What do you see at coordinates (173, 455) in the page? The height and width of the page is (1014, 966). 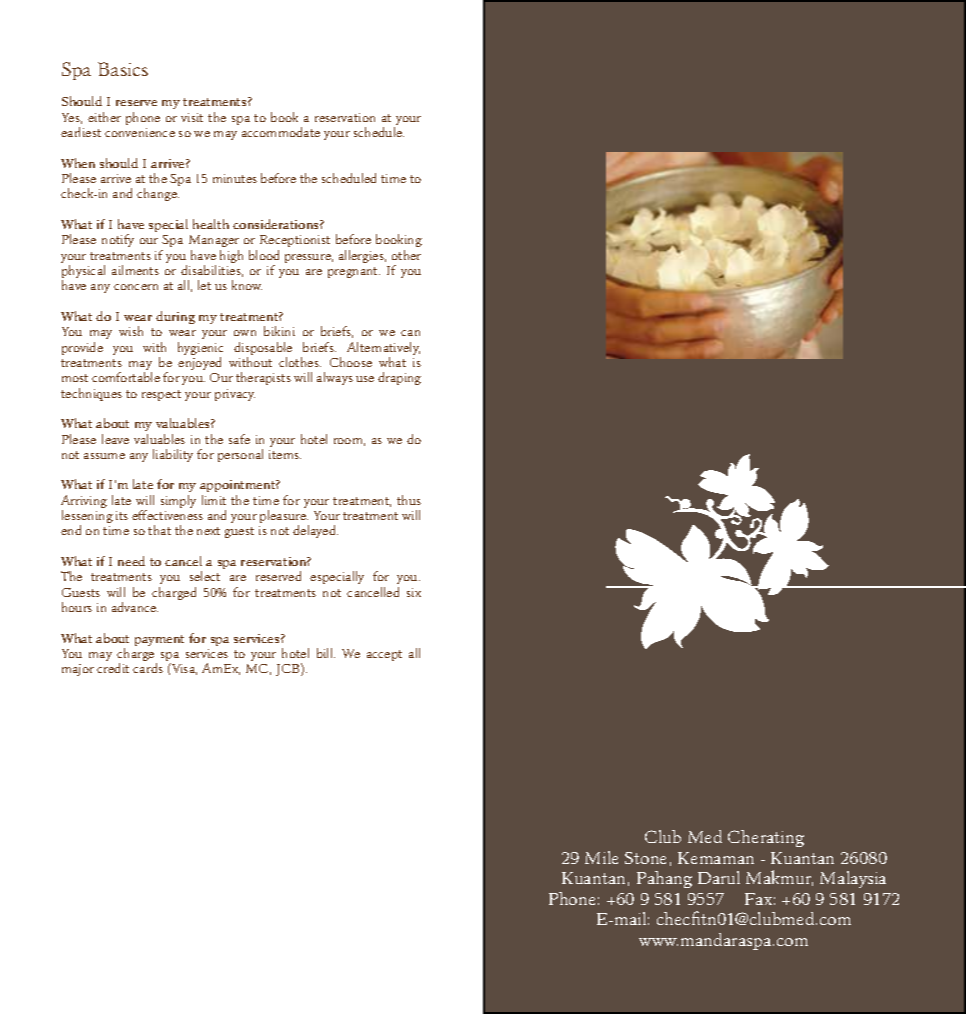 I see `liability` at bounding box center [173, 455].
